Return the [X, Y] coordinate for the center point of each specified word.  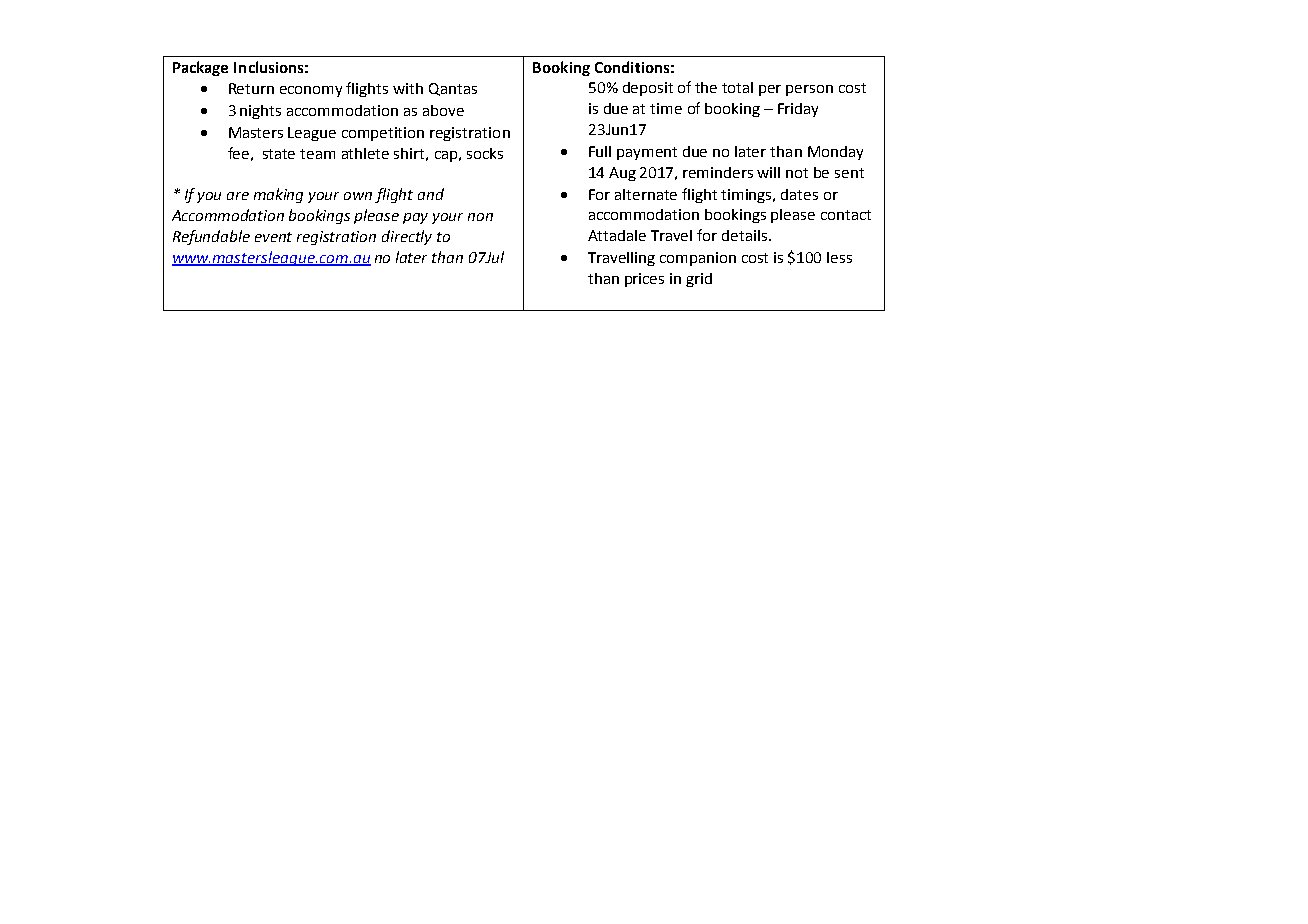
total [737, 87]
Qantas [453, 89]
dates [799, 194]
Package [200, 68]
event [273, 237]
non [480, 217]
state [279, 154]
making [278, 195]
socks [485, 153]
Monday [835, 153]
